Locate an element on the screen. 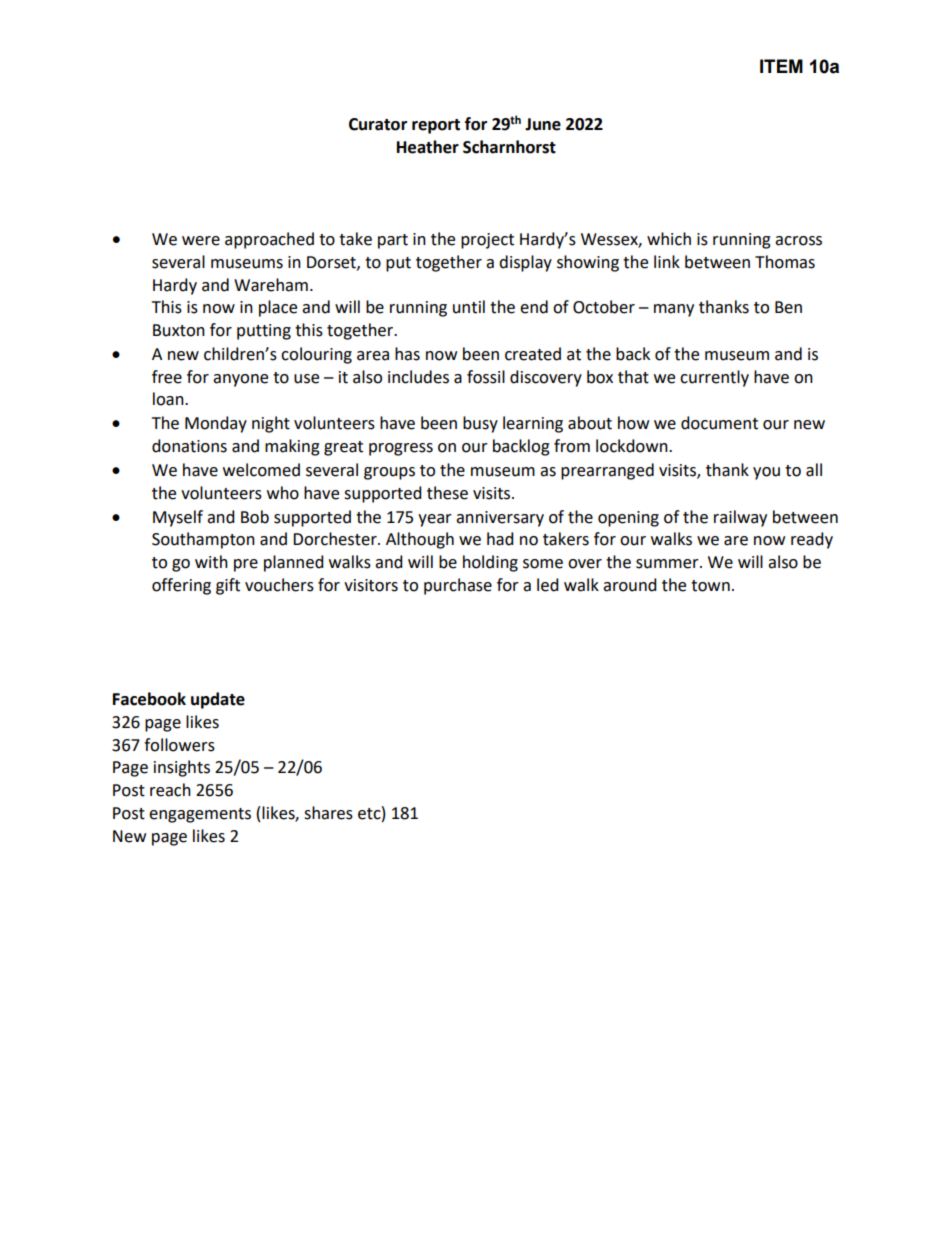  town is located at coordinates (710, 586).
